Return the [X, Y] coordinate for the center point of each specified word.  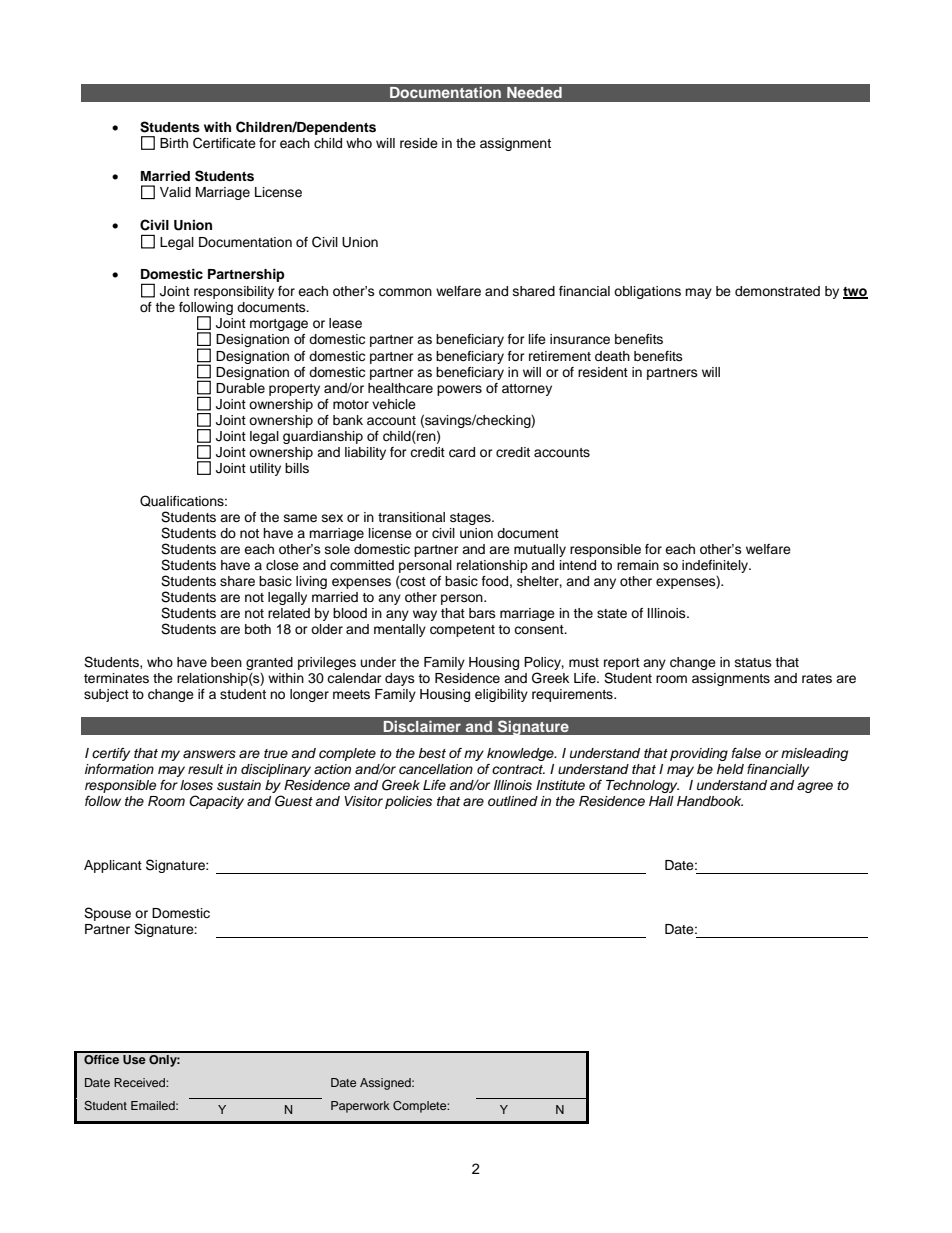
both [258, 629]
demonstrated [777, 291]
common [405, 292]
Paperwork [360, 1107]
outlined [513, 801]
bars [482, 613]
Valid [175, 192]
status [753, 662]
